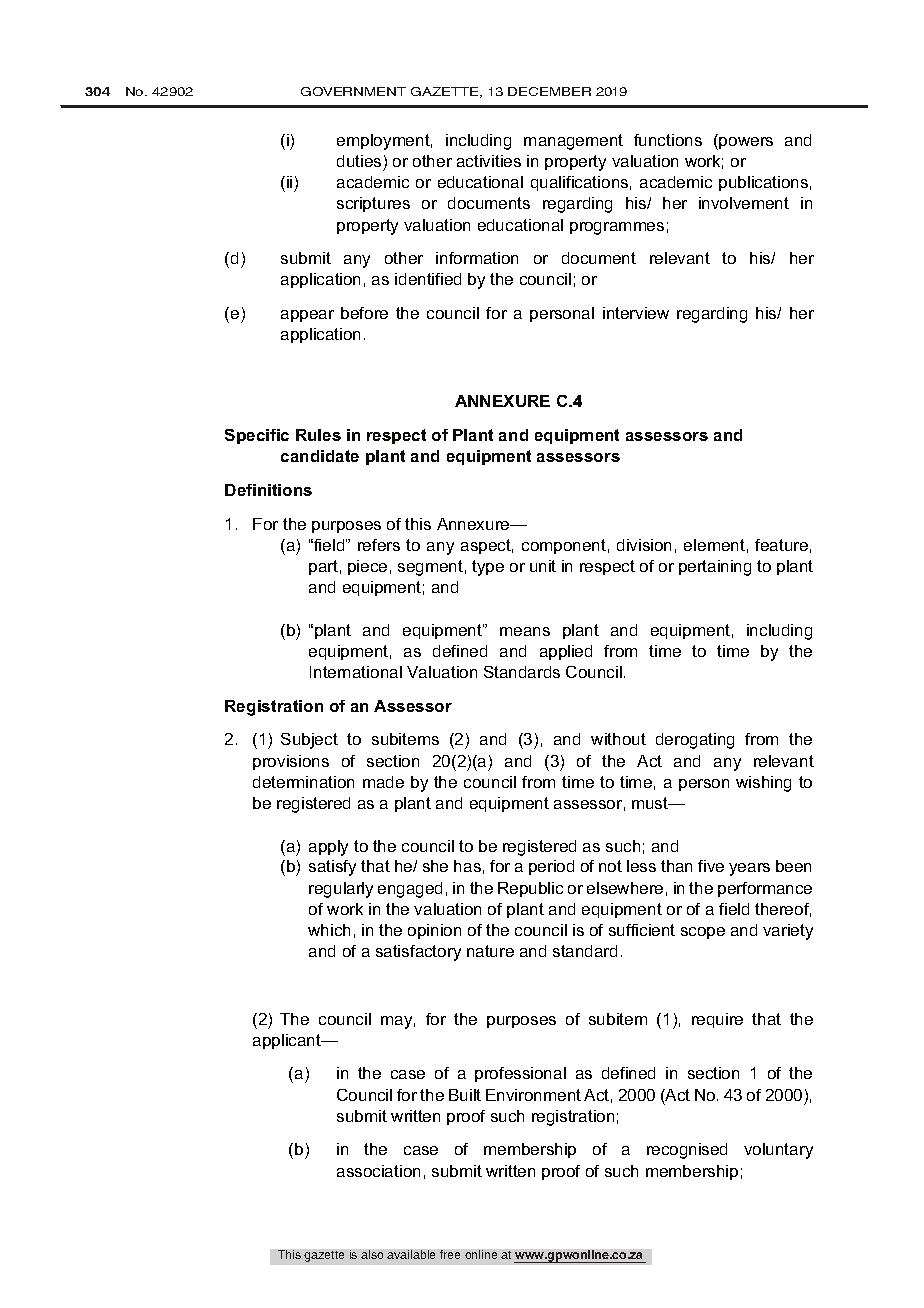  What do you see at coordinates (353, 91) in the screenshot?
I see `GOVERNMENT` at bounding box center [353, 91].
